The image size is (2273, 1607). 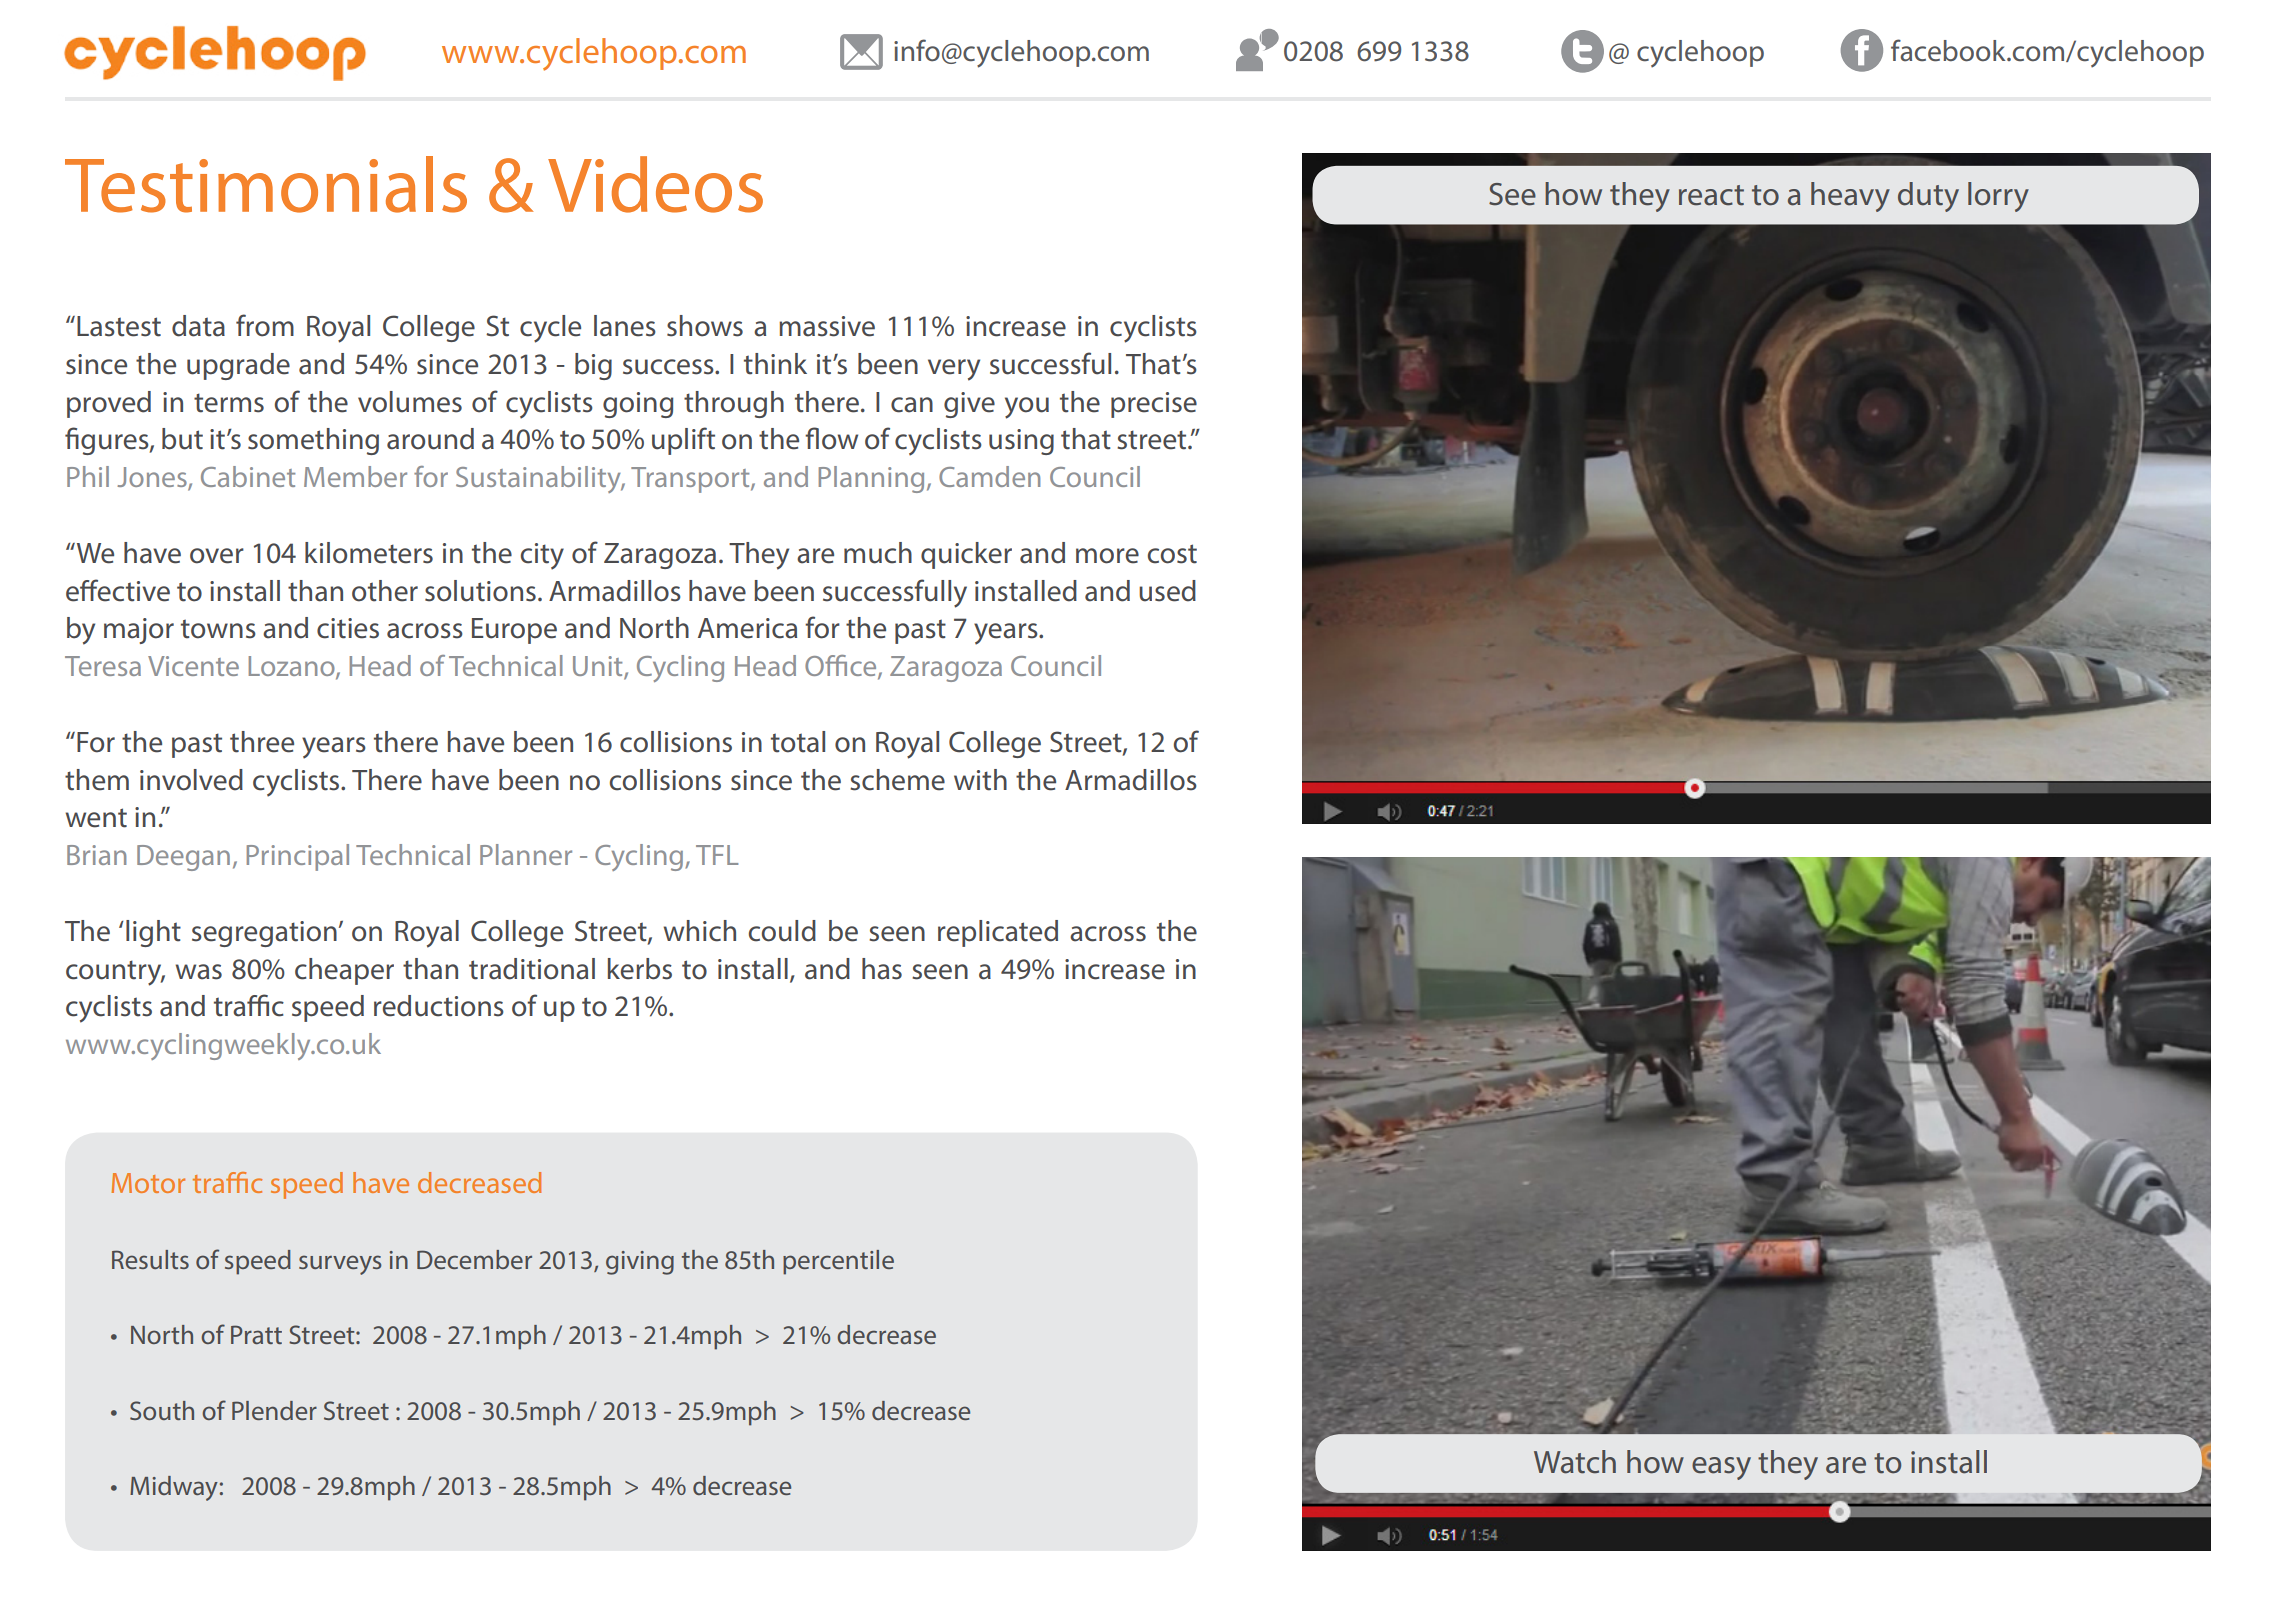 I want to click on has, so click(x=882, y=969).
